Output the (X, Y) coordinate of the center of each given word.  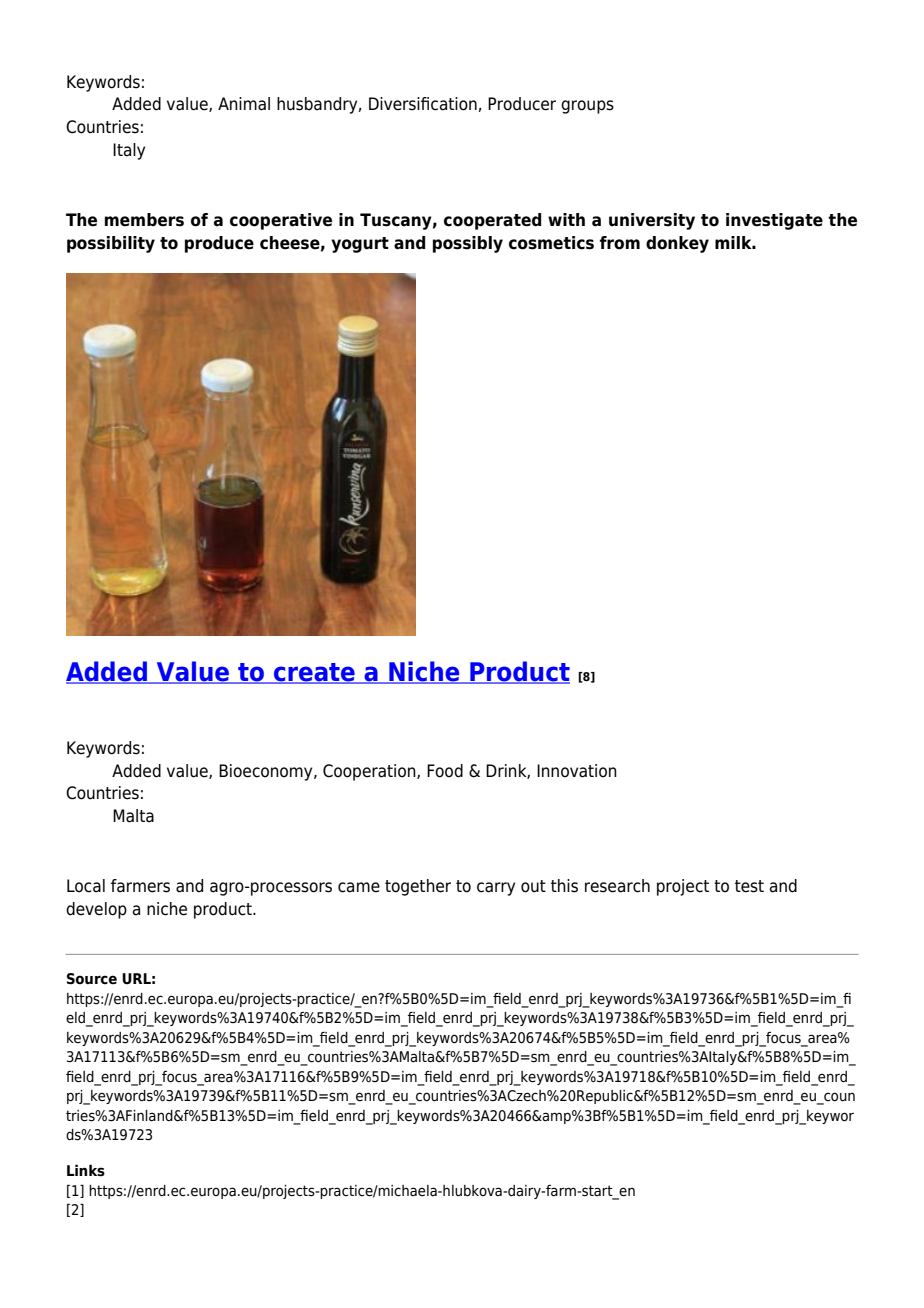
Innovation (577, 771)
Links (86, 1170)
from (620, 243)
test (749, 886)
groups (587, 107)
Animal (244, 104)
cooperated (492, 221)
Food (445, 771)
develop (96, 910)
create (314, 673)
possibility (111, 244)
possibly (468, 244)
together (418, 887)
